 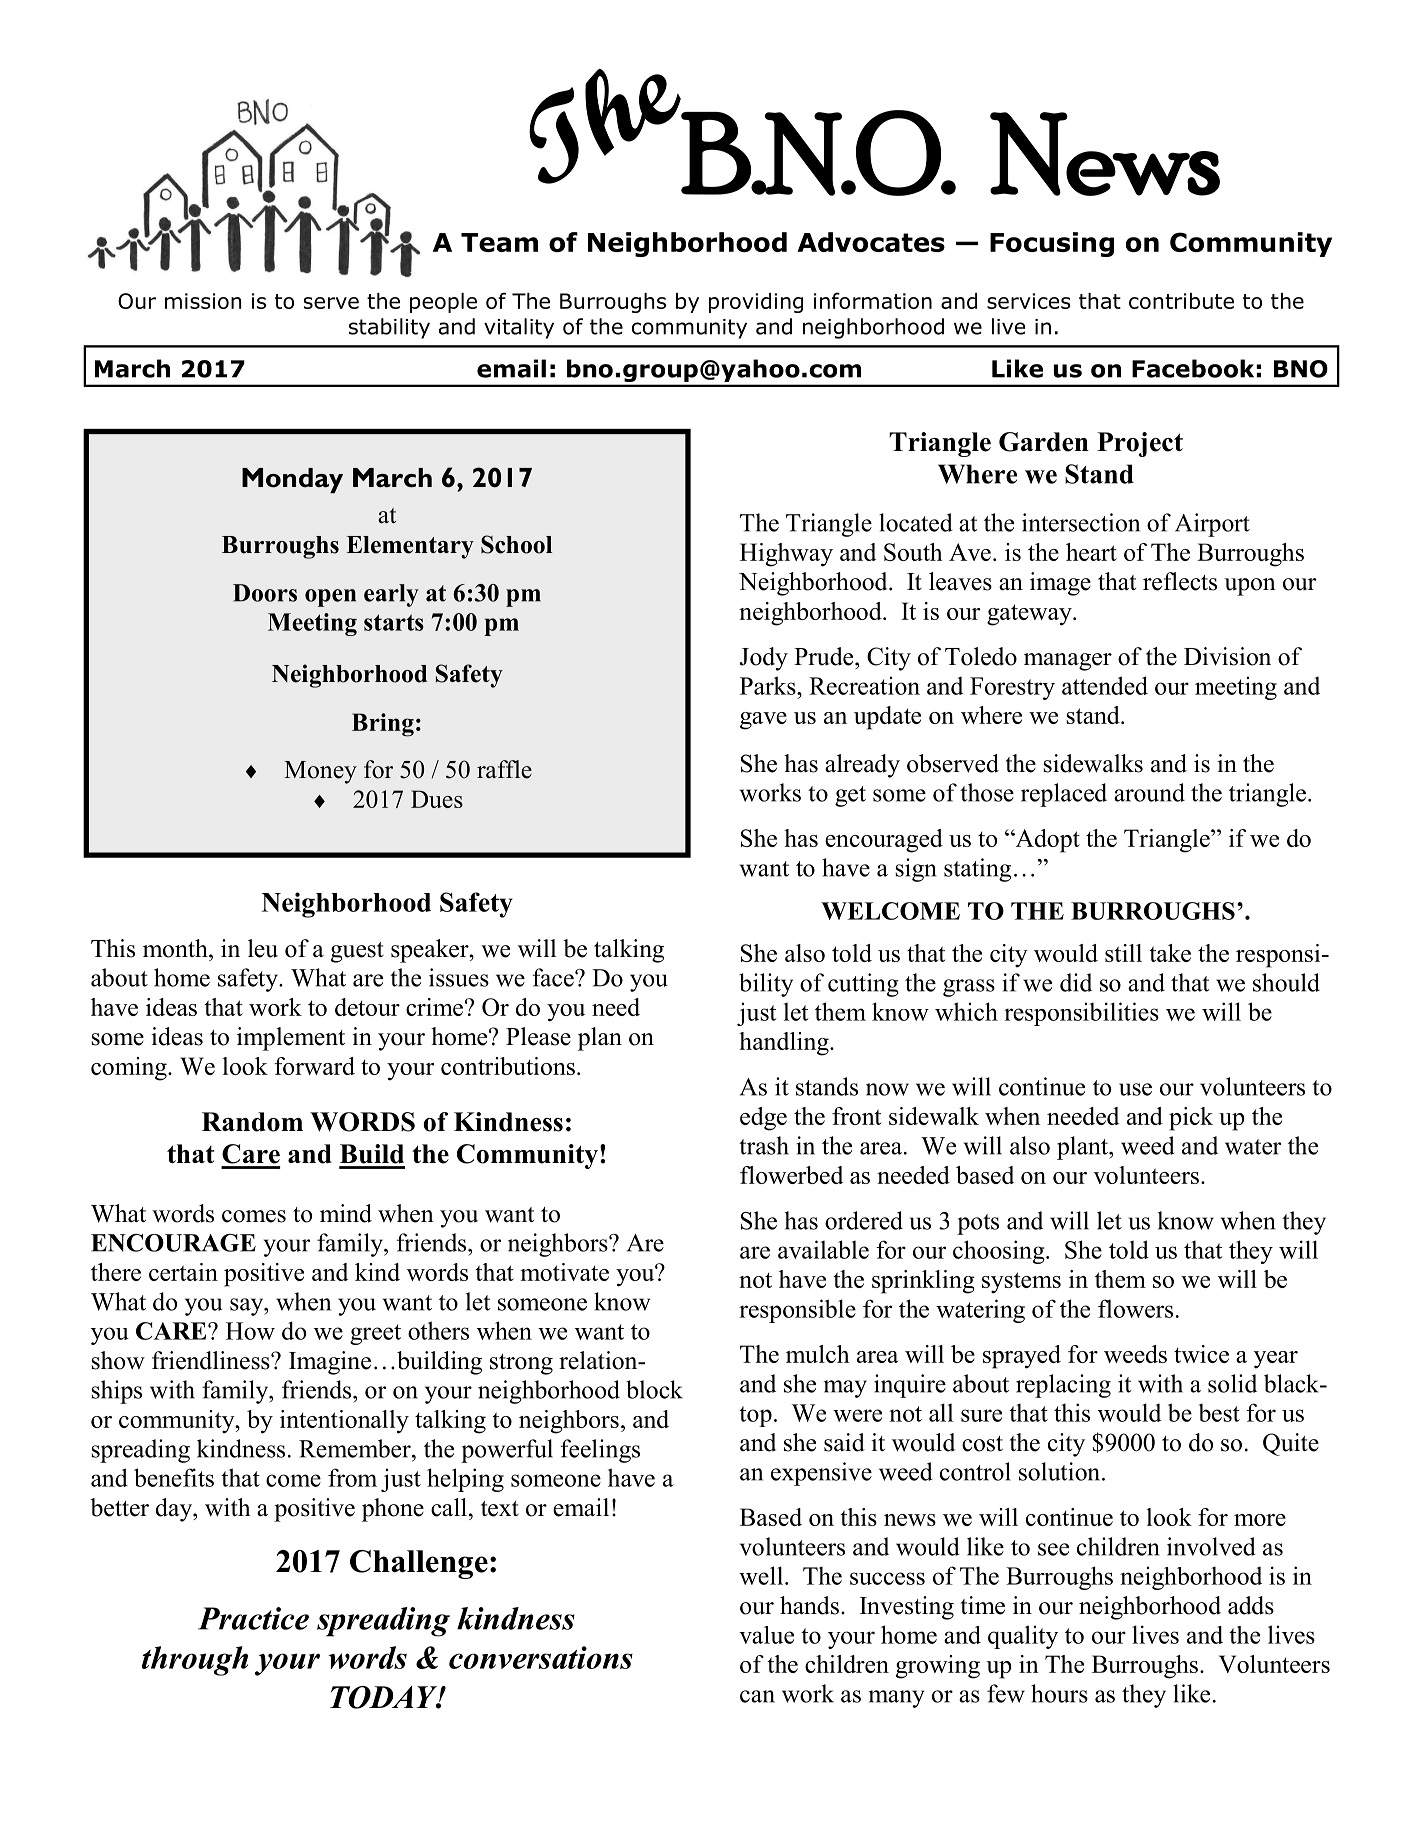 What do you see at coordinates (212, 1360) in the image?
I see `friendliness` at bounding box center [212, 1360].
